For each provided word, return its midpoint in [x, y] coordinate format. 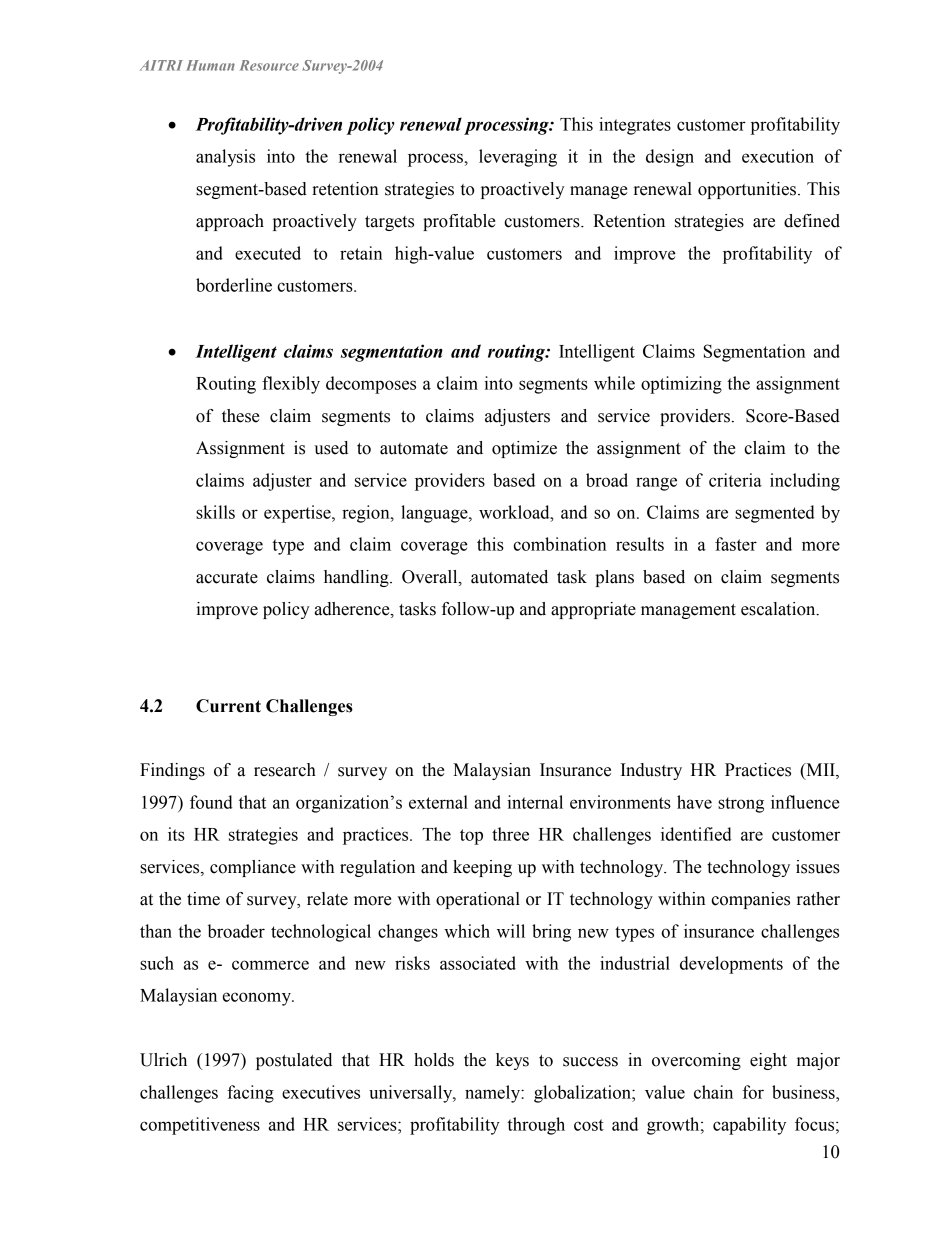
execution [778, 156]
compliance [253, 868]
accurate [227, 578]
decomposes [371, 385]
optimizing [681, 385]
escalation [779, 609]
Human [210, 65]
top [471, 837]
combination [559, 544]
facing [250, 1094]
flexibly [291, 385]
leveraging [518, 158]
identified [696, 834]
